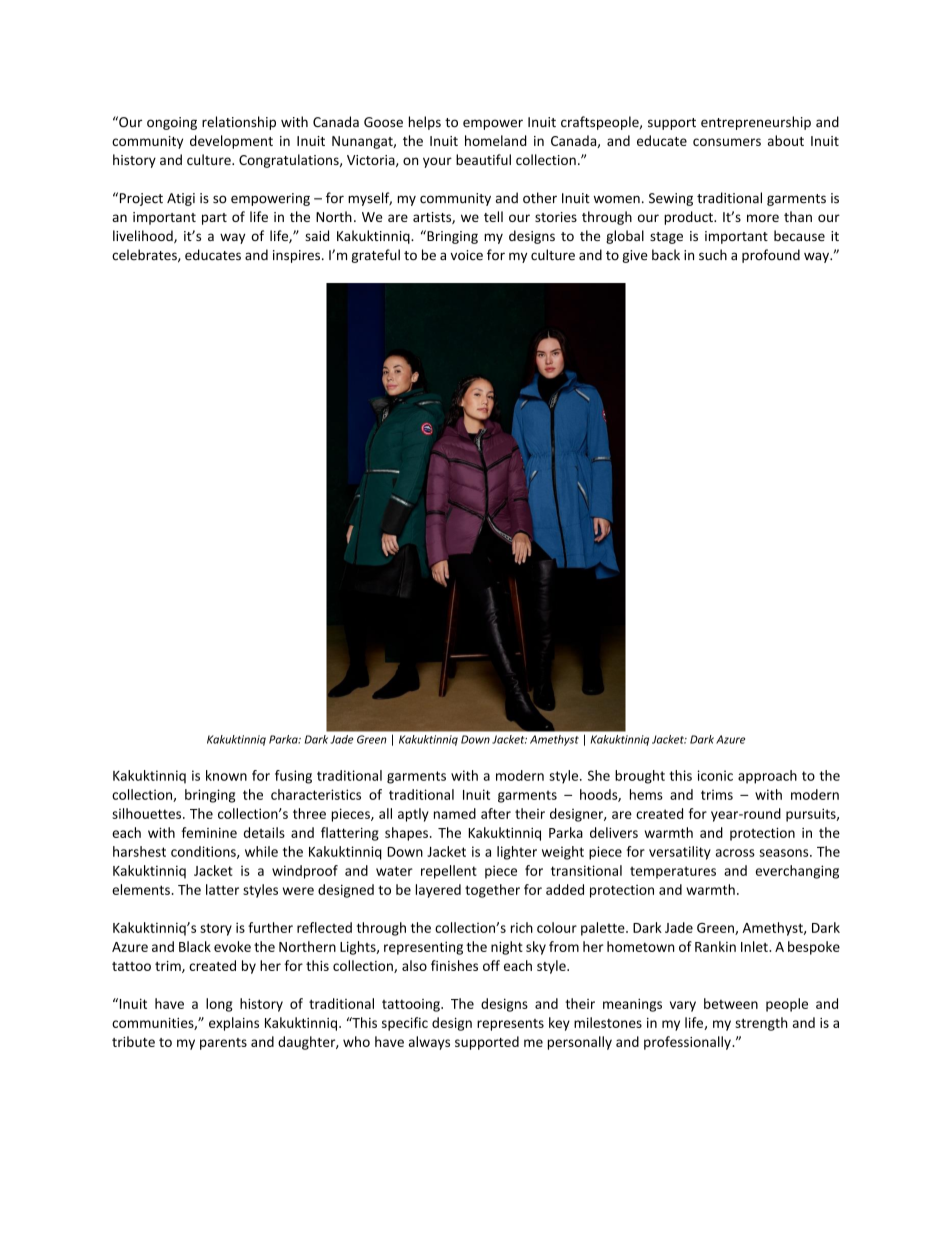  I want to click on known, so click(226, 775).
